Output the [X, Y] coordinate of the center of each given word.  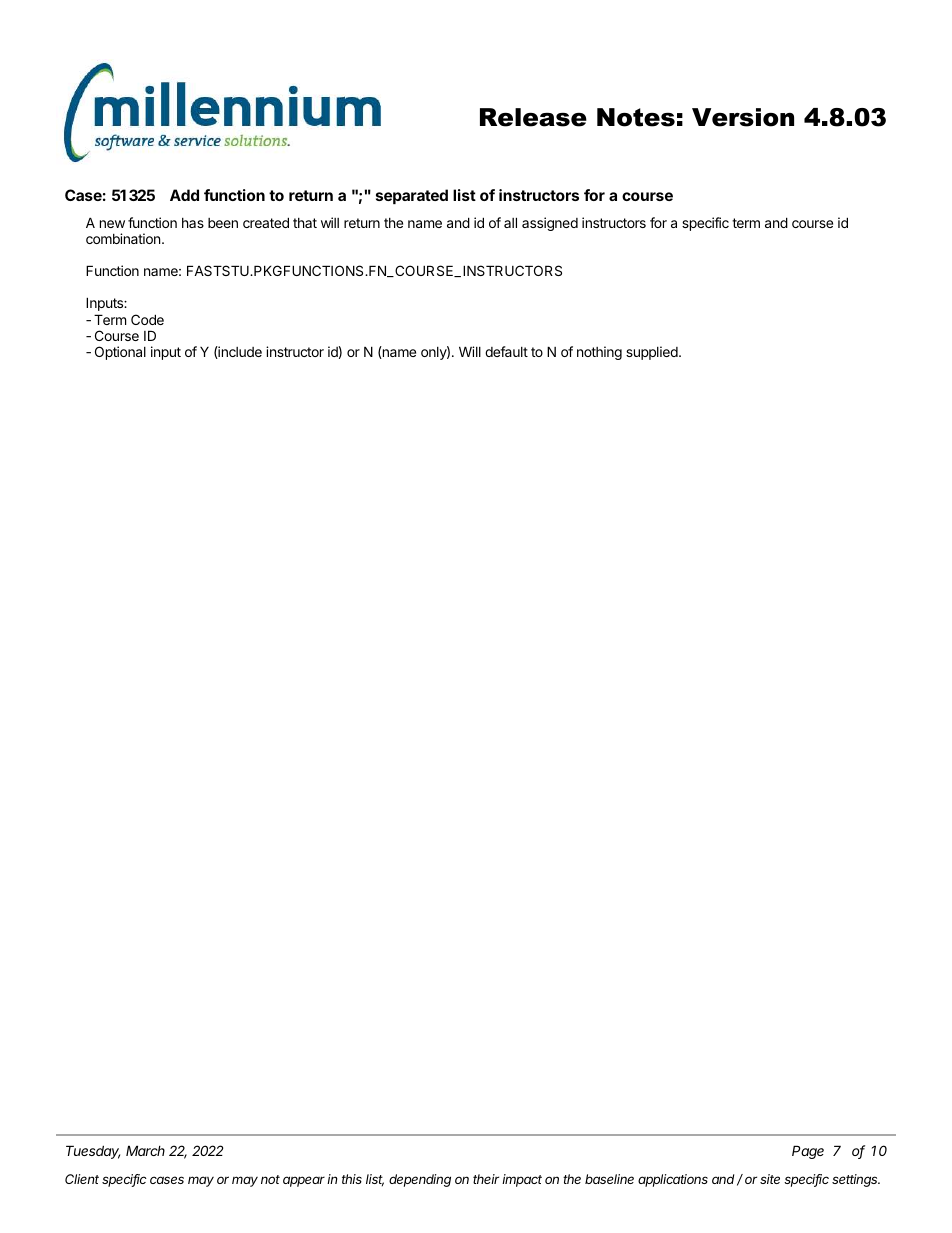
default [506, 351]
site [770, 1179]
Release [533, 117]
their [486, 1179]
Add [184, 195]
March [145, 1150]
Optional [120, 353]
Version [743, 117]
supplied [653, 353]
